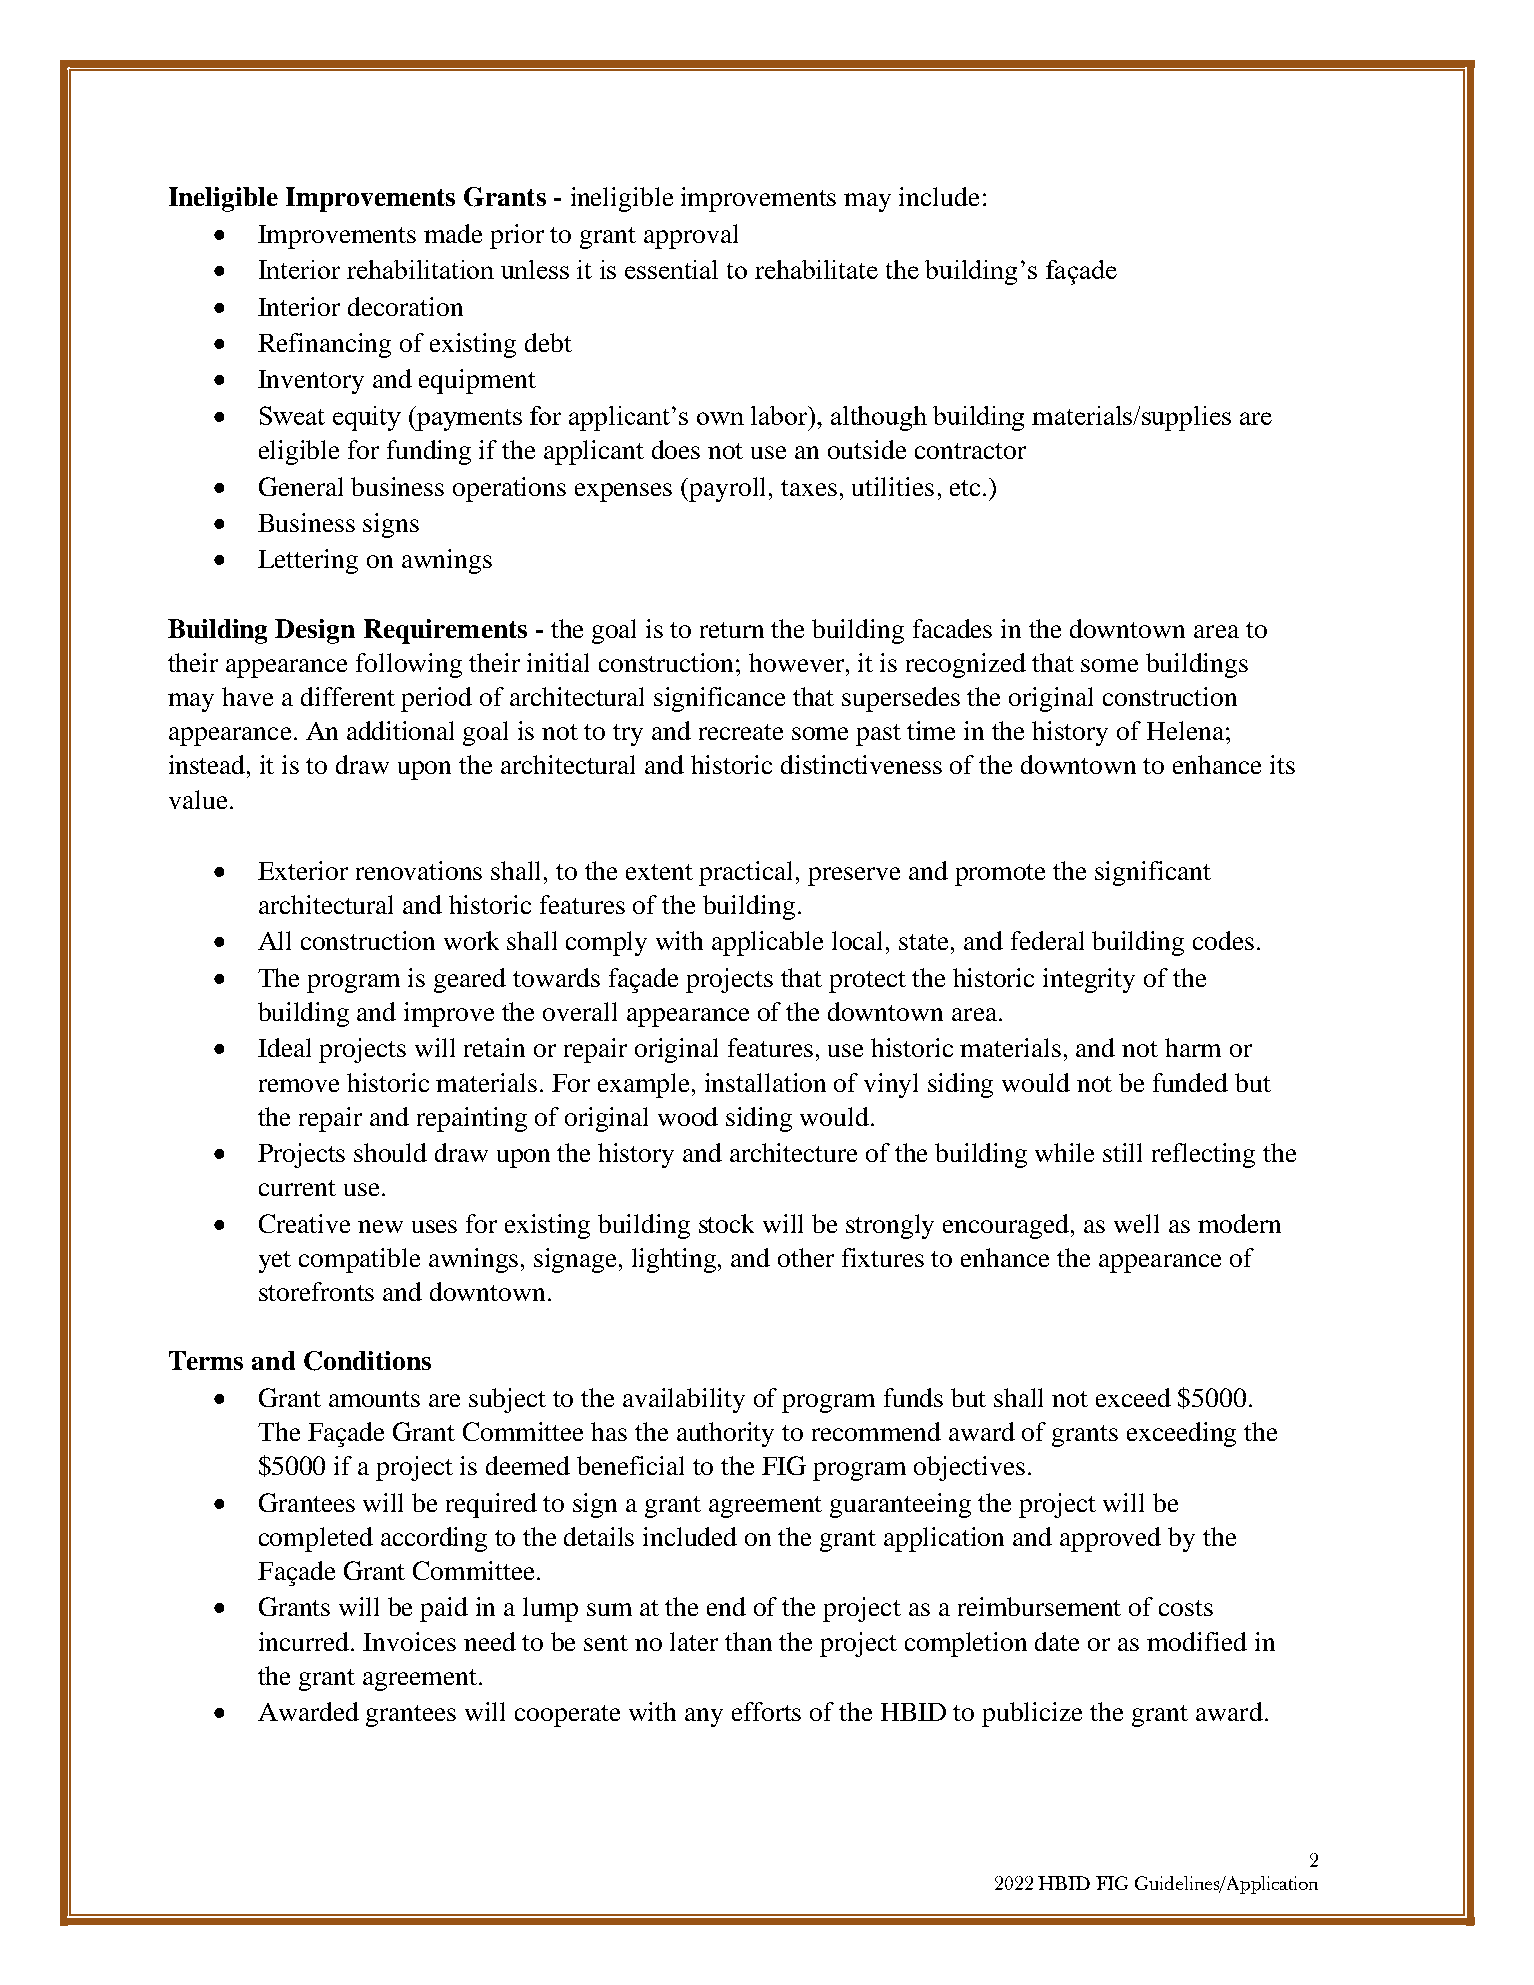 The height and width of the document is (1985, 1534). I want to click on Ideal, so click(284, 1047).
